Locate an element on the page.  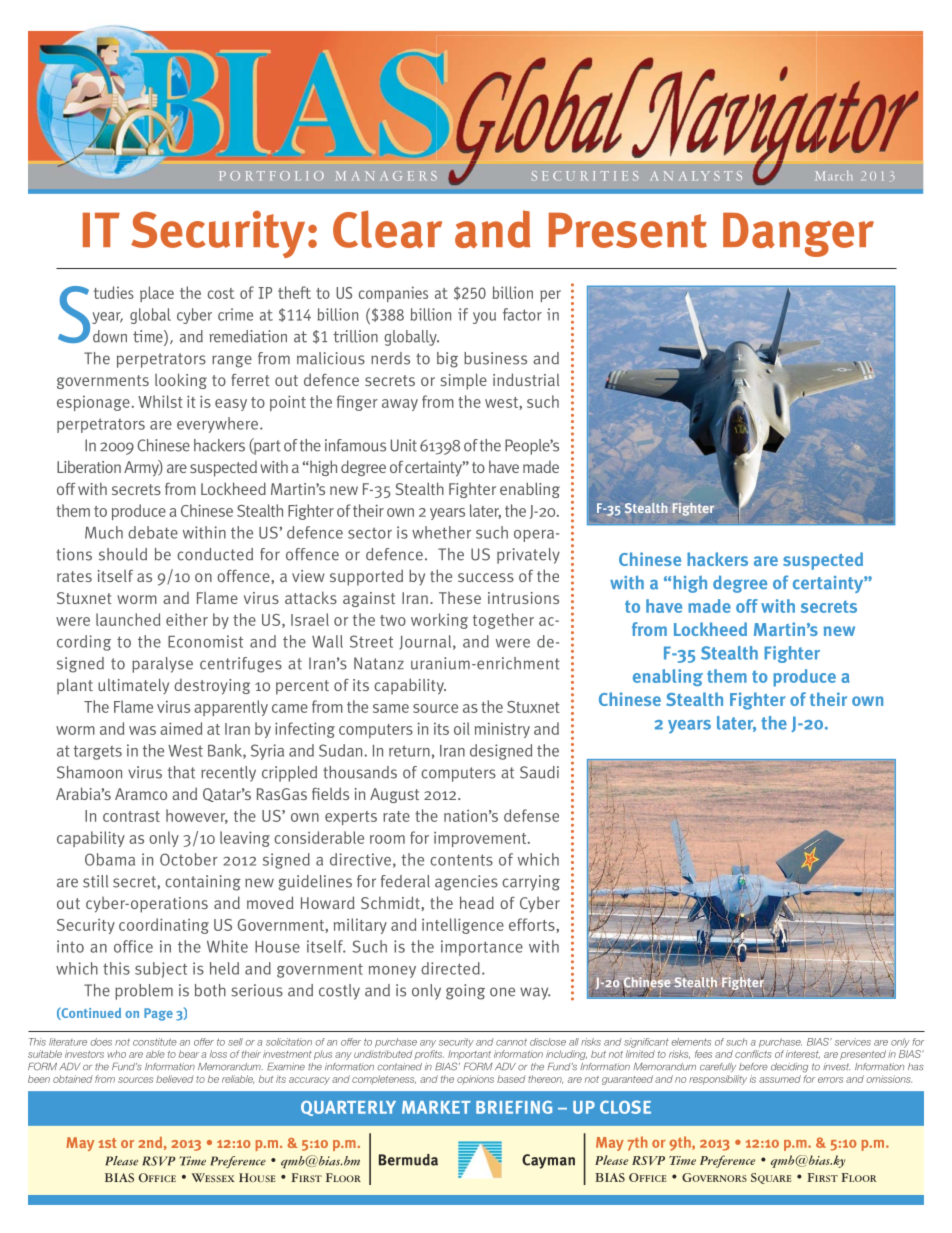
intrusions is located at coordinates (523, 598).
